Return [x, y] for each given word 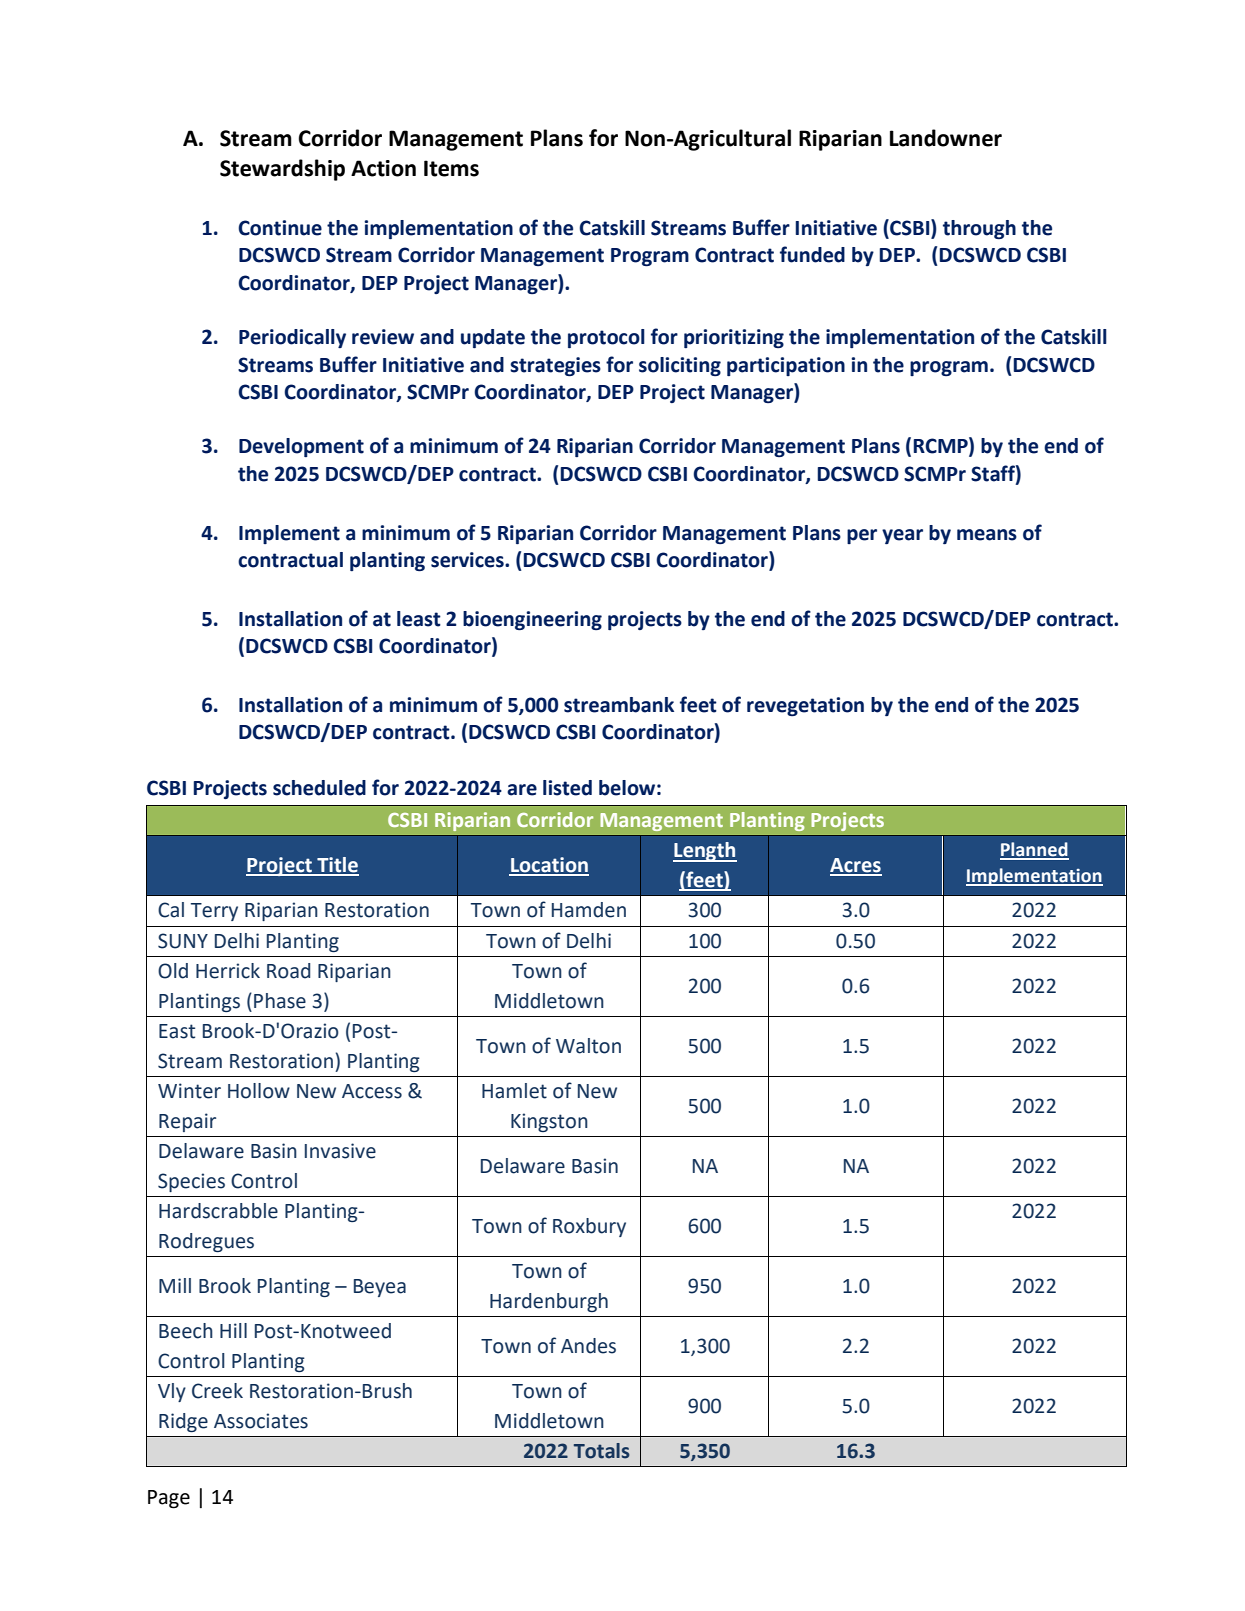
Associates [261, 1421]
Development [301, 447]
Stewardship [282, 170]
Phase [280, 1001]
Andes [588, 1346]
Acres [856, 866]
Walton [588, 1046]
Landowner [946, 138]
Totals [602, 1451]
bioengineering [532, 620]
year [902, 536]
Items [451, 168]
